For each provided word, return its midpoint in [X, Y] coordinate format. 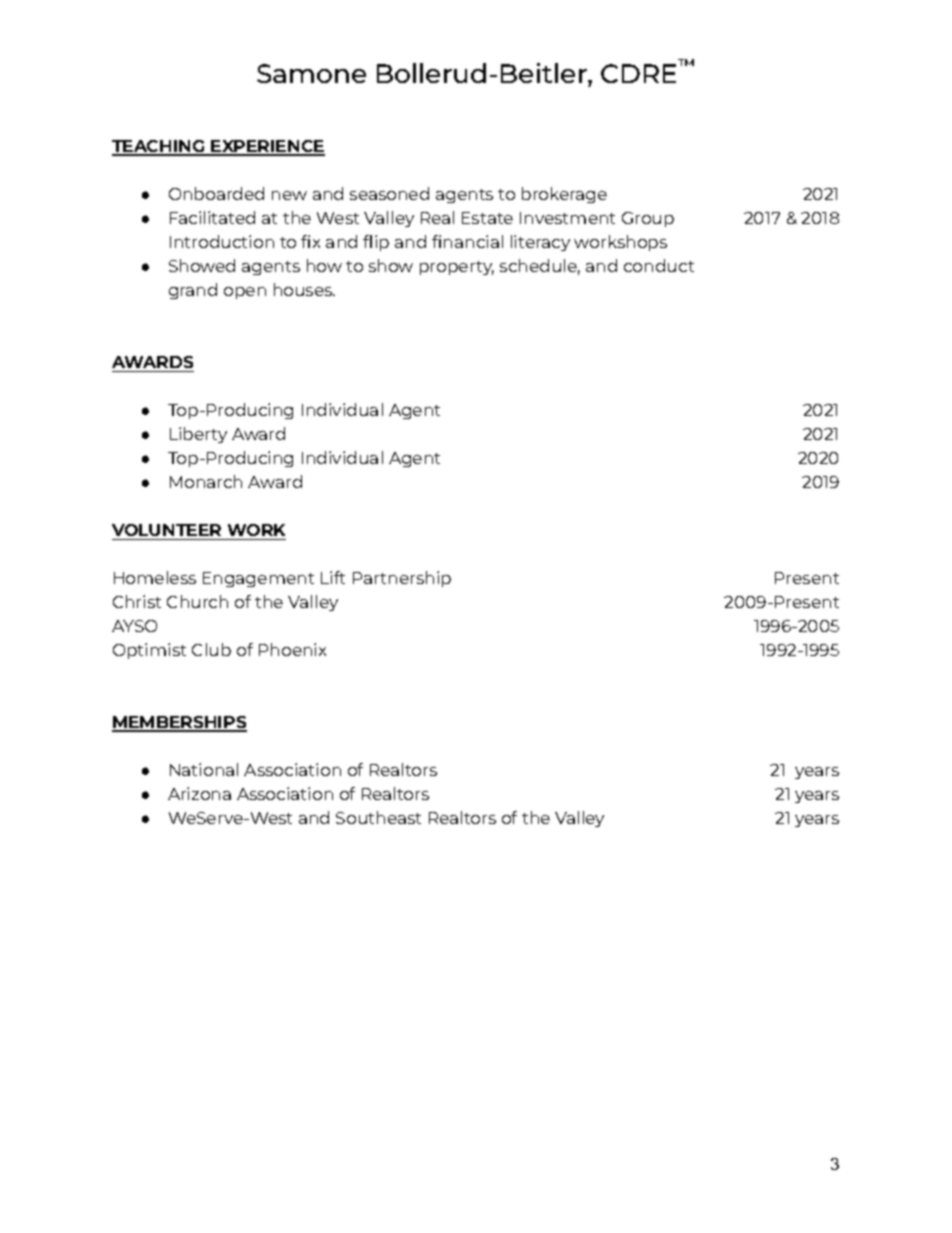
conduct [659, 265]
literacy [540, 243]
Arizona [199, 793]
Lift [333, 577]
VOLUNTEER [166, 530]
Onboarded [216, 193]
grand [193, 291]
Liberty [198, 435]
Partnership [402, 579]
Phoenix [292, 649]
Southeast [378, 817]
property [457, 268]
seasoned [389, 193]
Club [211, 649]
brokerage [564, 195]
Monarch [206, 481]
